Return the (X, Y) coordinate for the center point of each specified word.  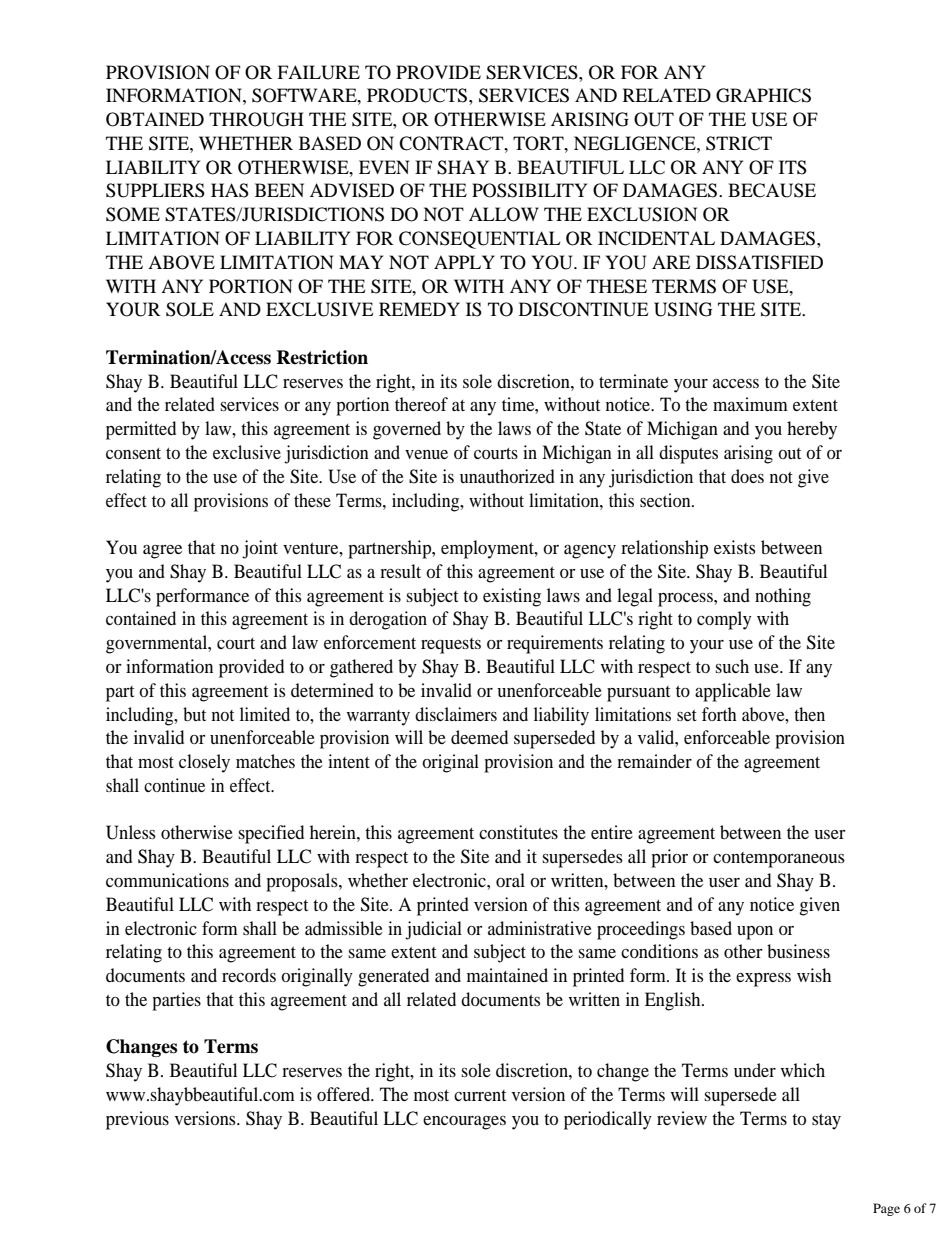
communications (167, 880)
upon (755, 933)
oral (510, 880)
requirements (555, 644)
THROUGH (256, 119)
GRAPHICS (763, 95)
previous (137, 1120)
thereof (421, 404)
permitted (141, 430)
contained (141, 618)
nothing (783, 597)
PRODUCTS (418, 95)
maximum (750, 404)
